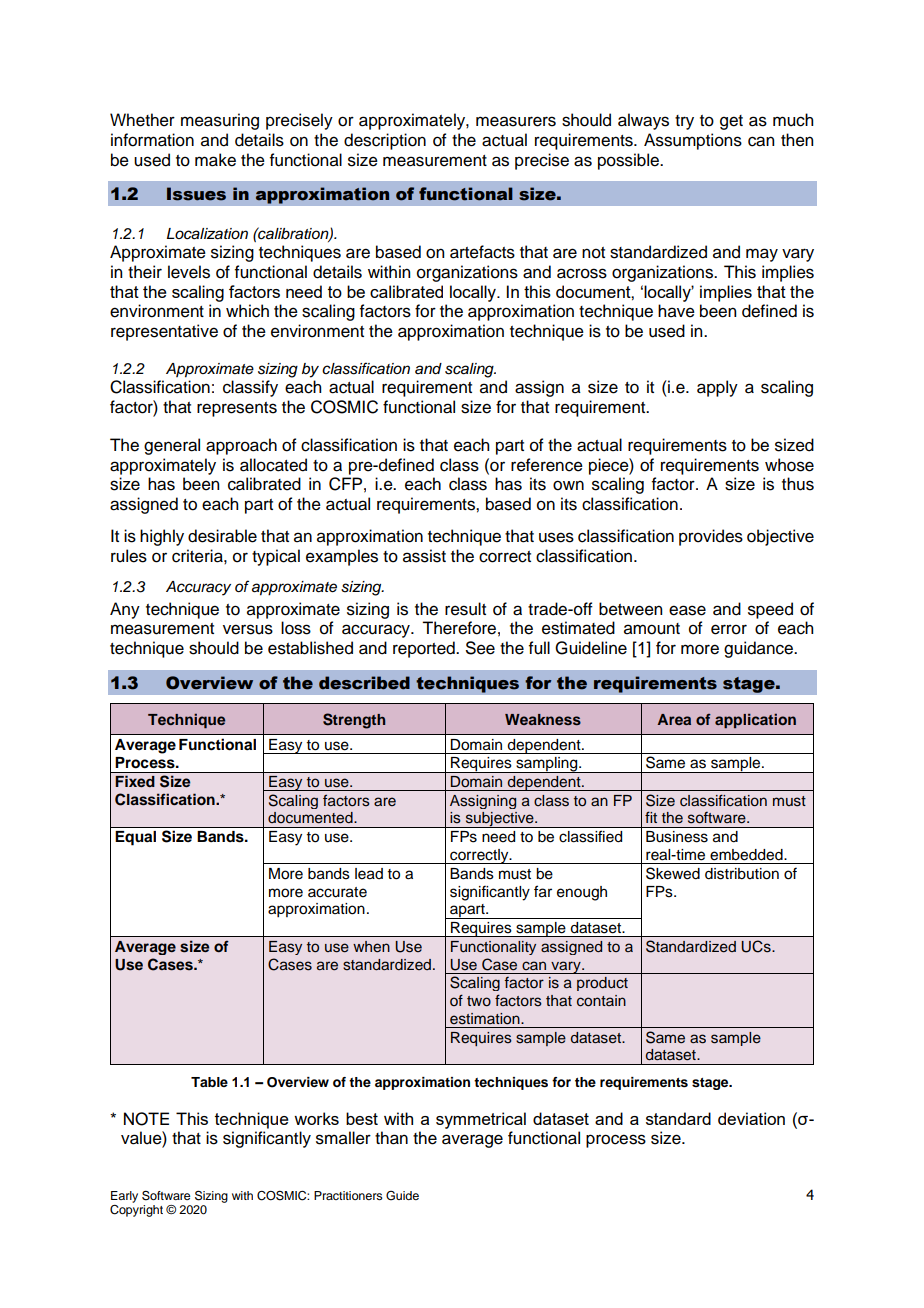 The width and height of the screenshot is (924, 1308). What do you see at coordinates (693, 141) in the screenshot?
I see `Assumptions` at bounding box center [693, 141].
